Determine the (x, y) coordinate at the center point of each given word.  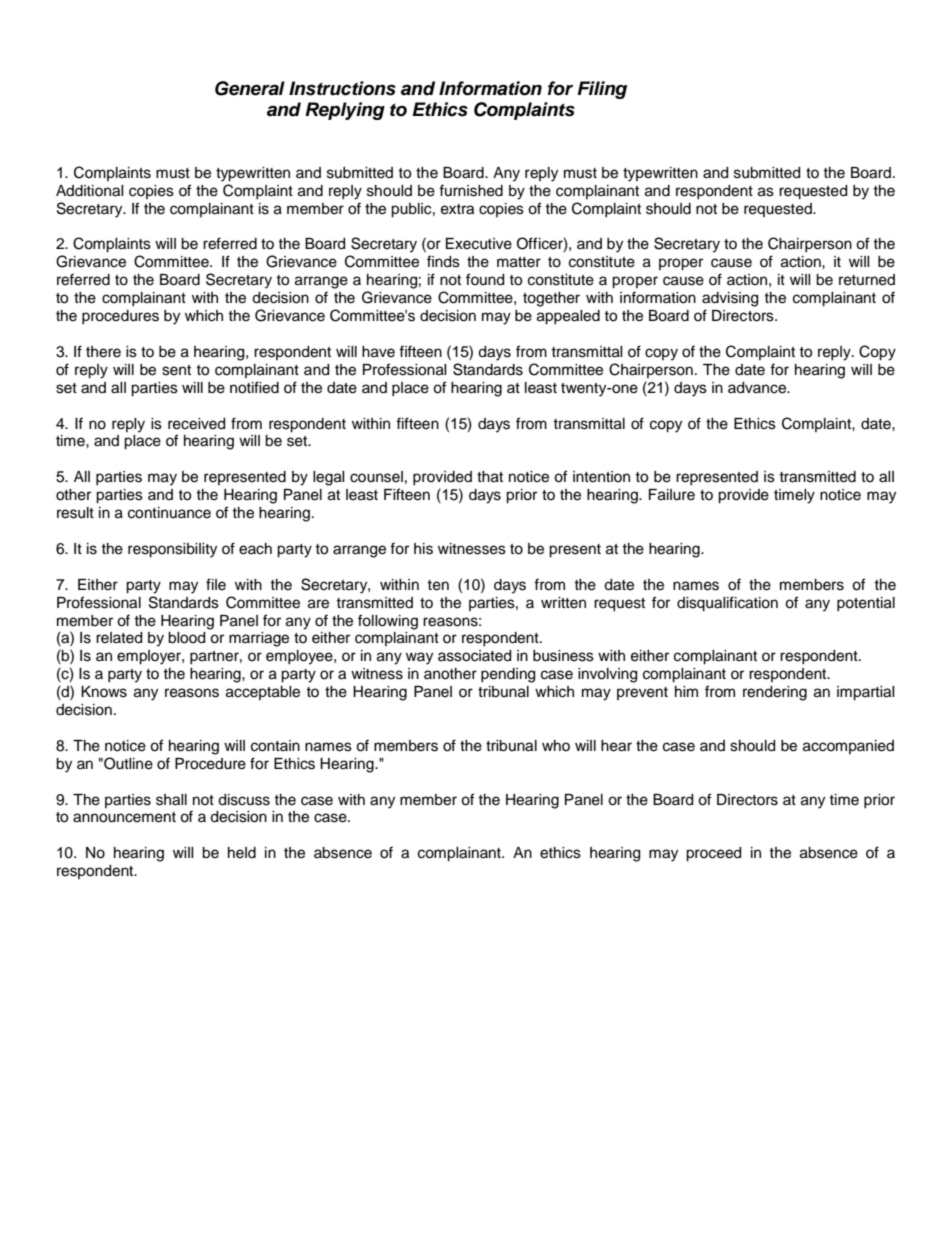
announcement (124, 817)
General (250, 88)
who (556, 745)
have (378, 352)
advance (758, 388)
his (423, 549)
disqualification (727, 604)
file (216, 584)
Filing (602, 90)
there (103, 352)
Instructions (342, 88)
